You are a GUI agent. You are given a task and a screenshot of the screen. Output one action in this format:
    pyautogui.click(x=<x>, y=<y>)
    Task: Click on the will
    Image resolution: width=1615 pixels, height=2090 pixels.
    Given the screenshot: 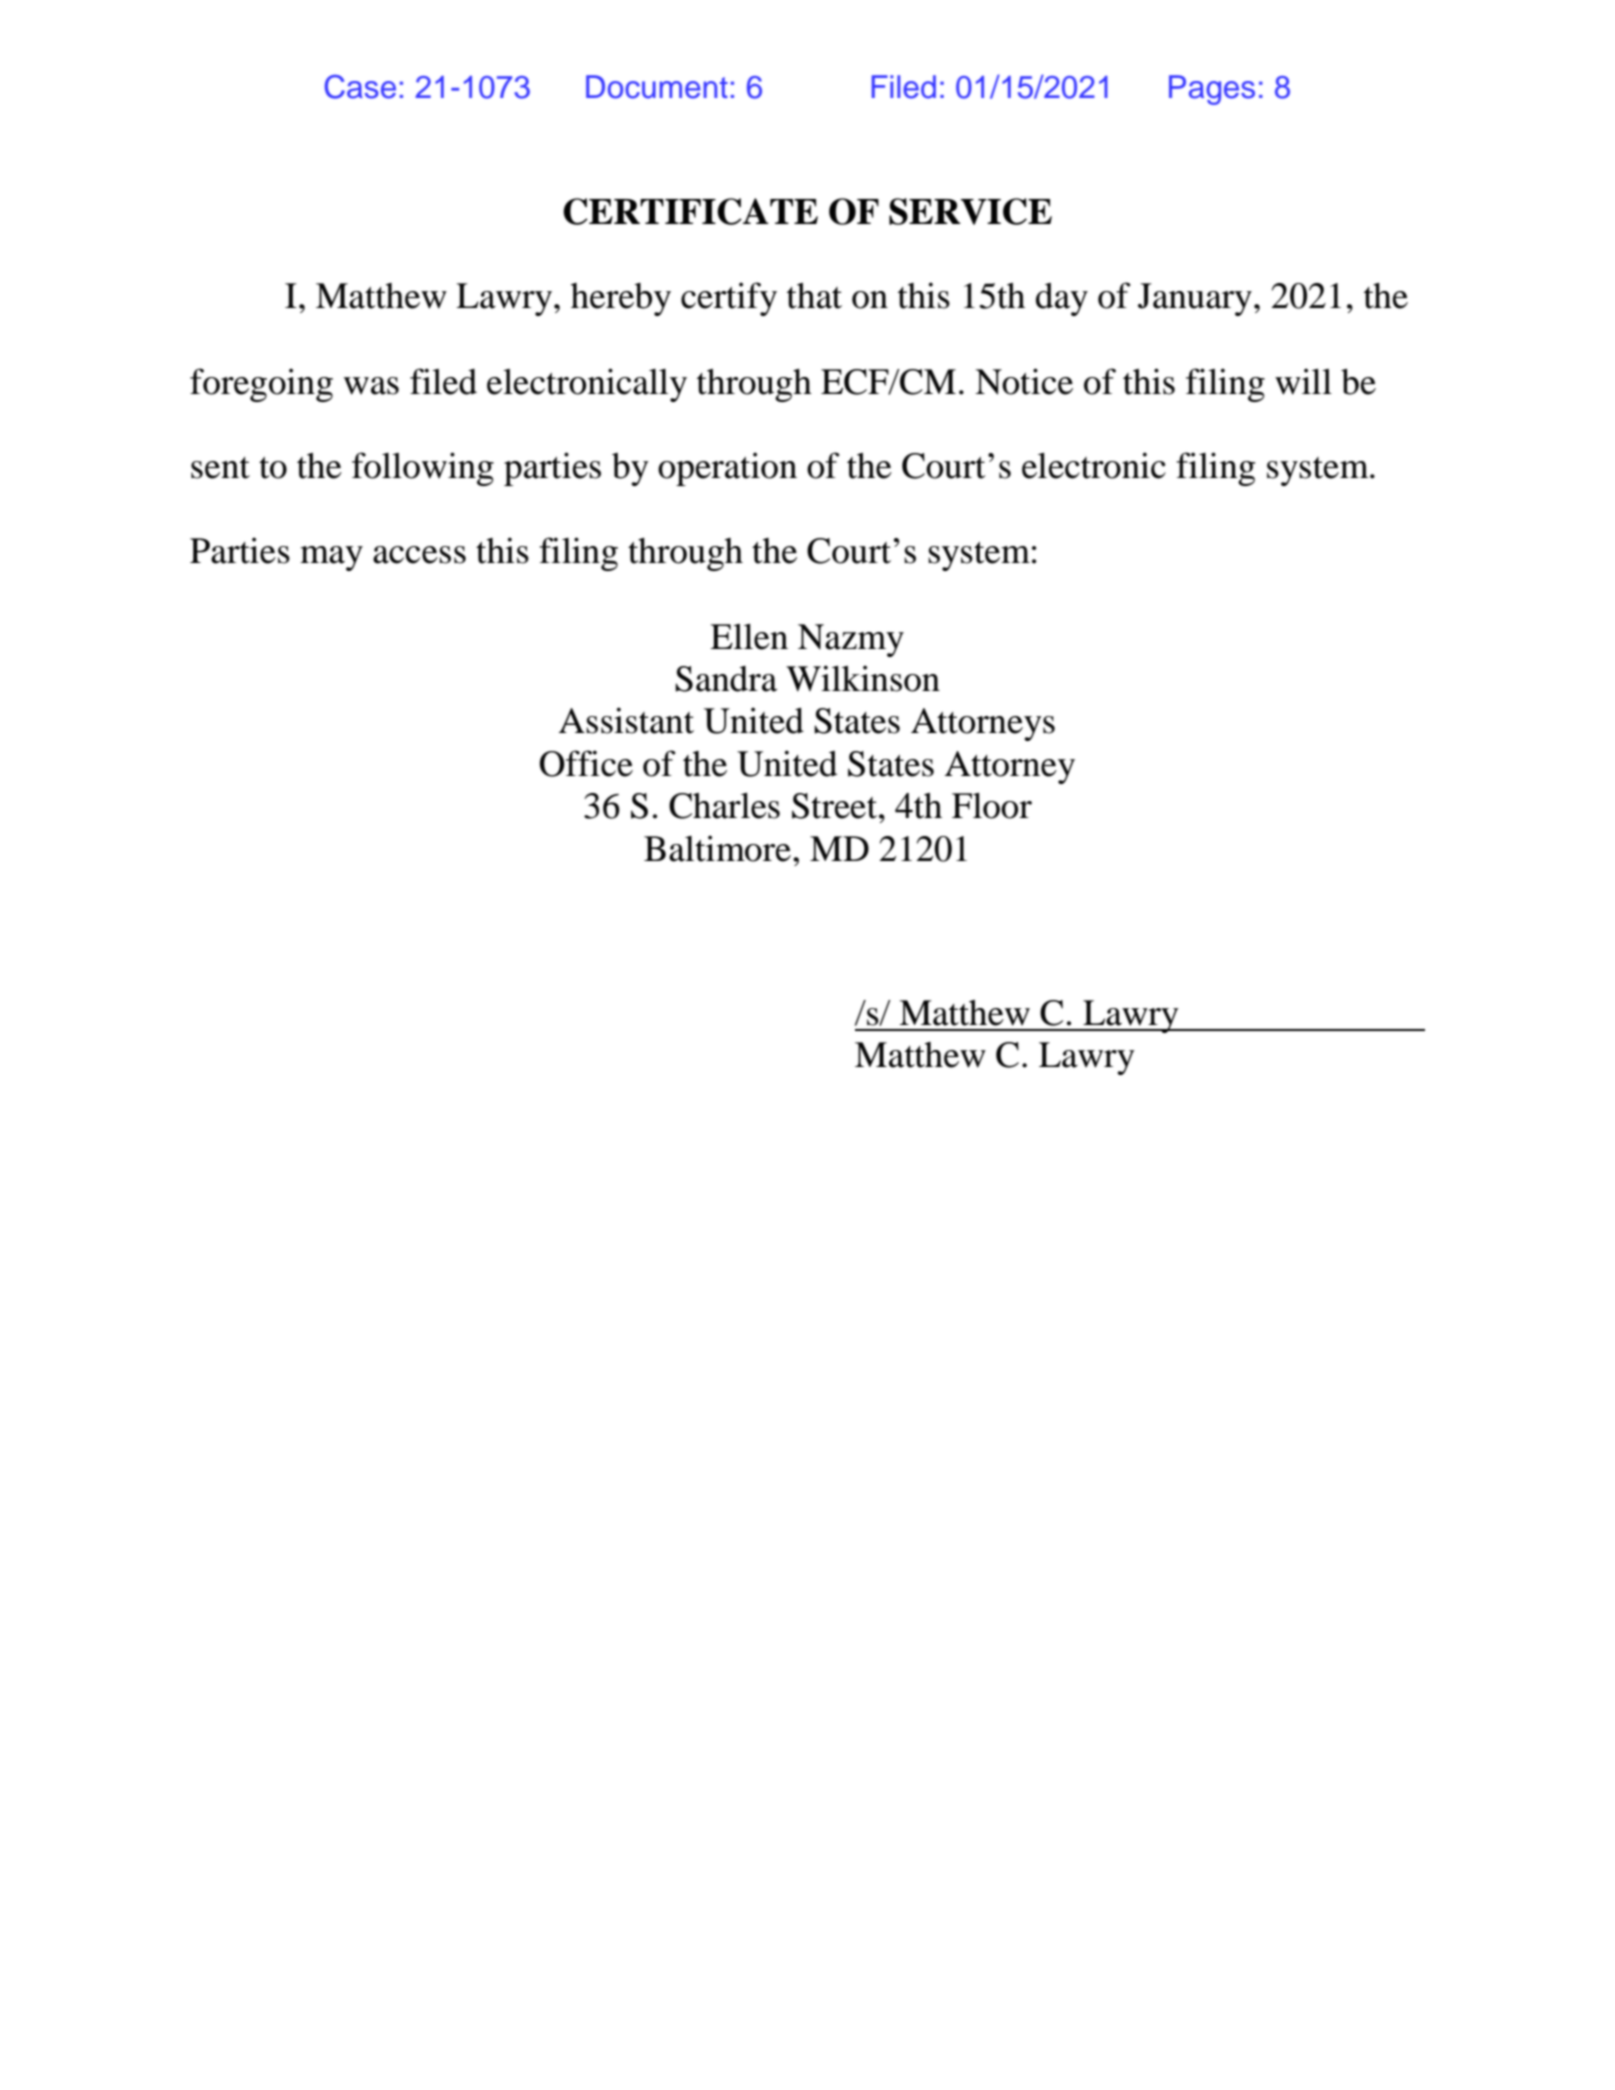 What is the action you would take?
    pyautogui.click(x=1303, y=381)
